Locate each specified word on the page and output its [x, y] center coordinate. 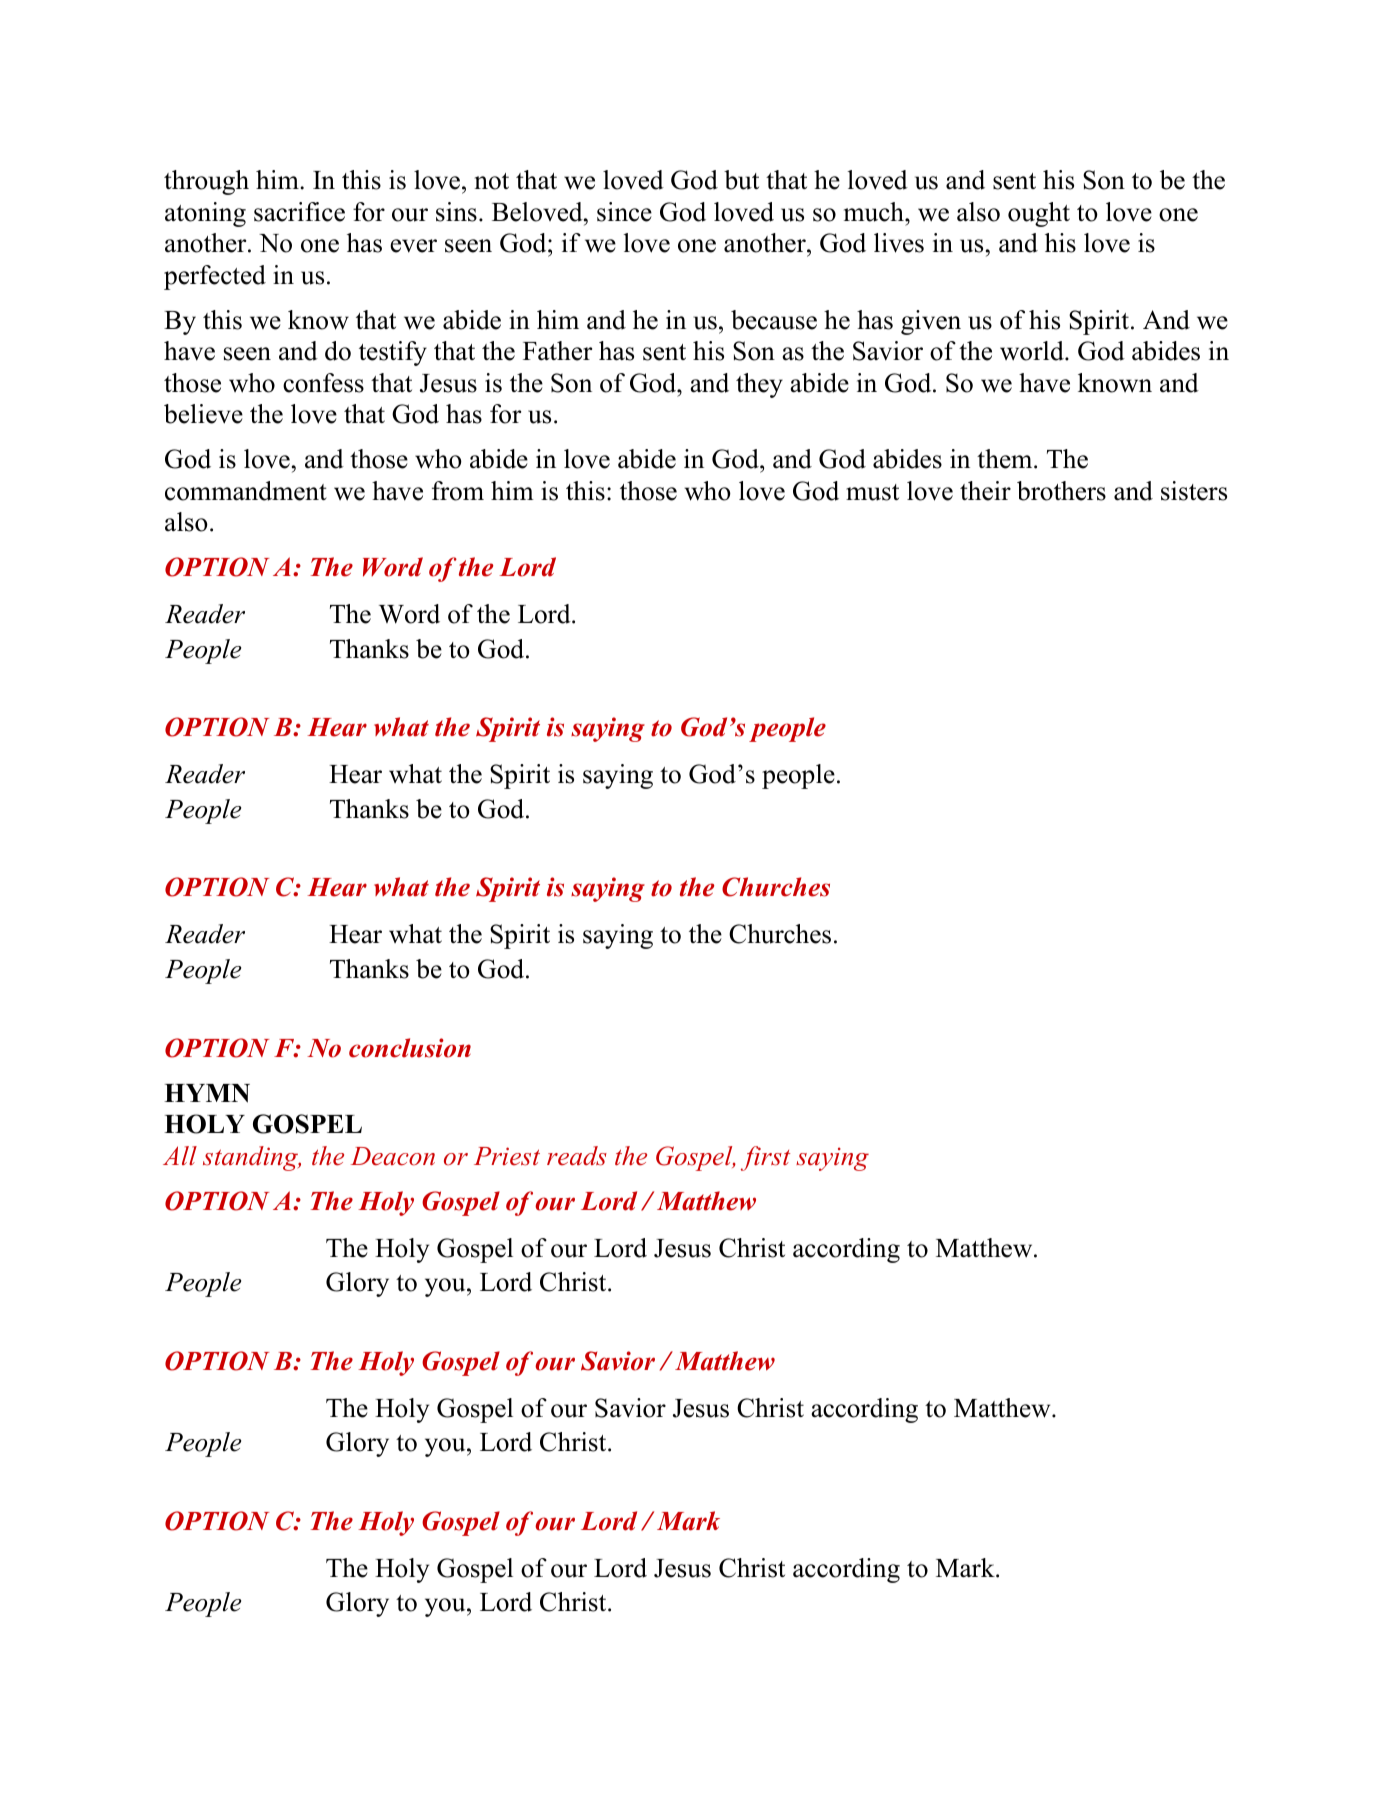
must [872, 492]
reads [577, 1156]
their [985, 491]
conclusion [410, 1048]
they [759, 385]
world [1033, 351]
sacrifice [299, 212]
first [765, 1158]
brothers [1061, 491]
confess [323, 383]
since [624, 212]
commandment [246, 491]
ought [1039, 214]
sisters [1194, 491]
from [458, 491]
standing [252, 1158]
